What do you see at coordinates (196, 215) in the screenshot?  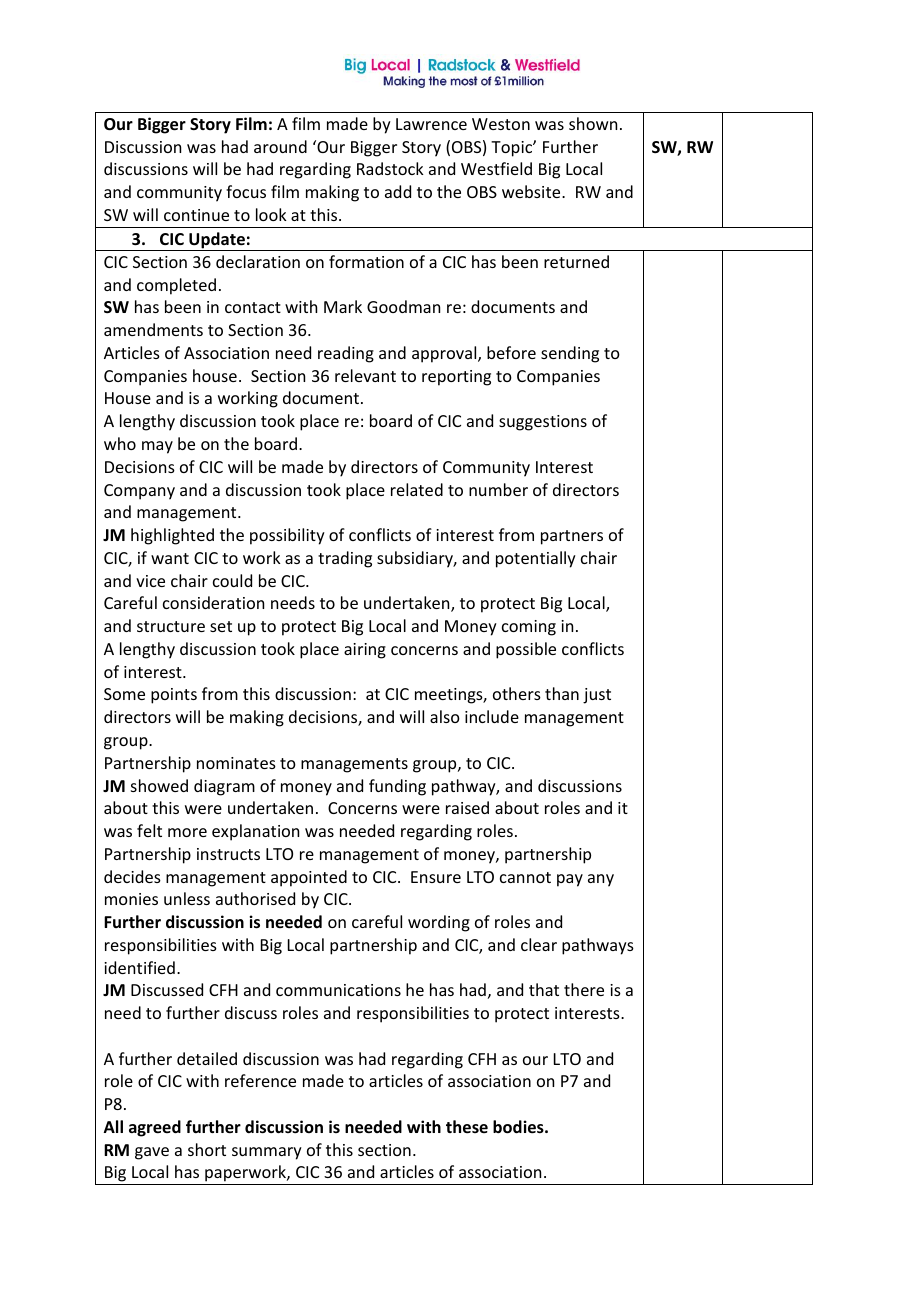 I see `continue` at bounding box center [196, 215].
